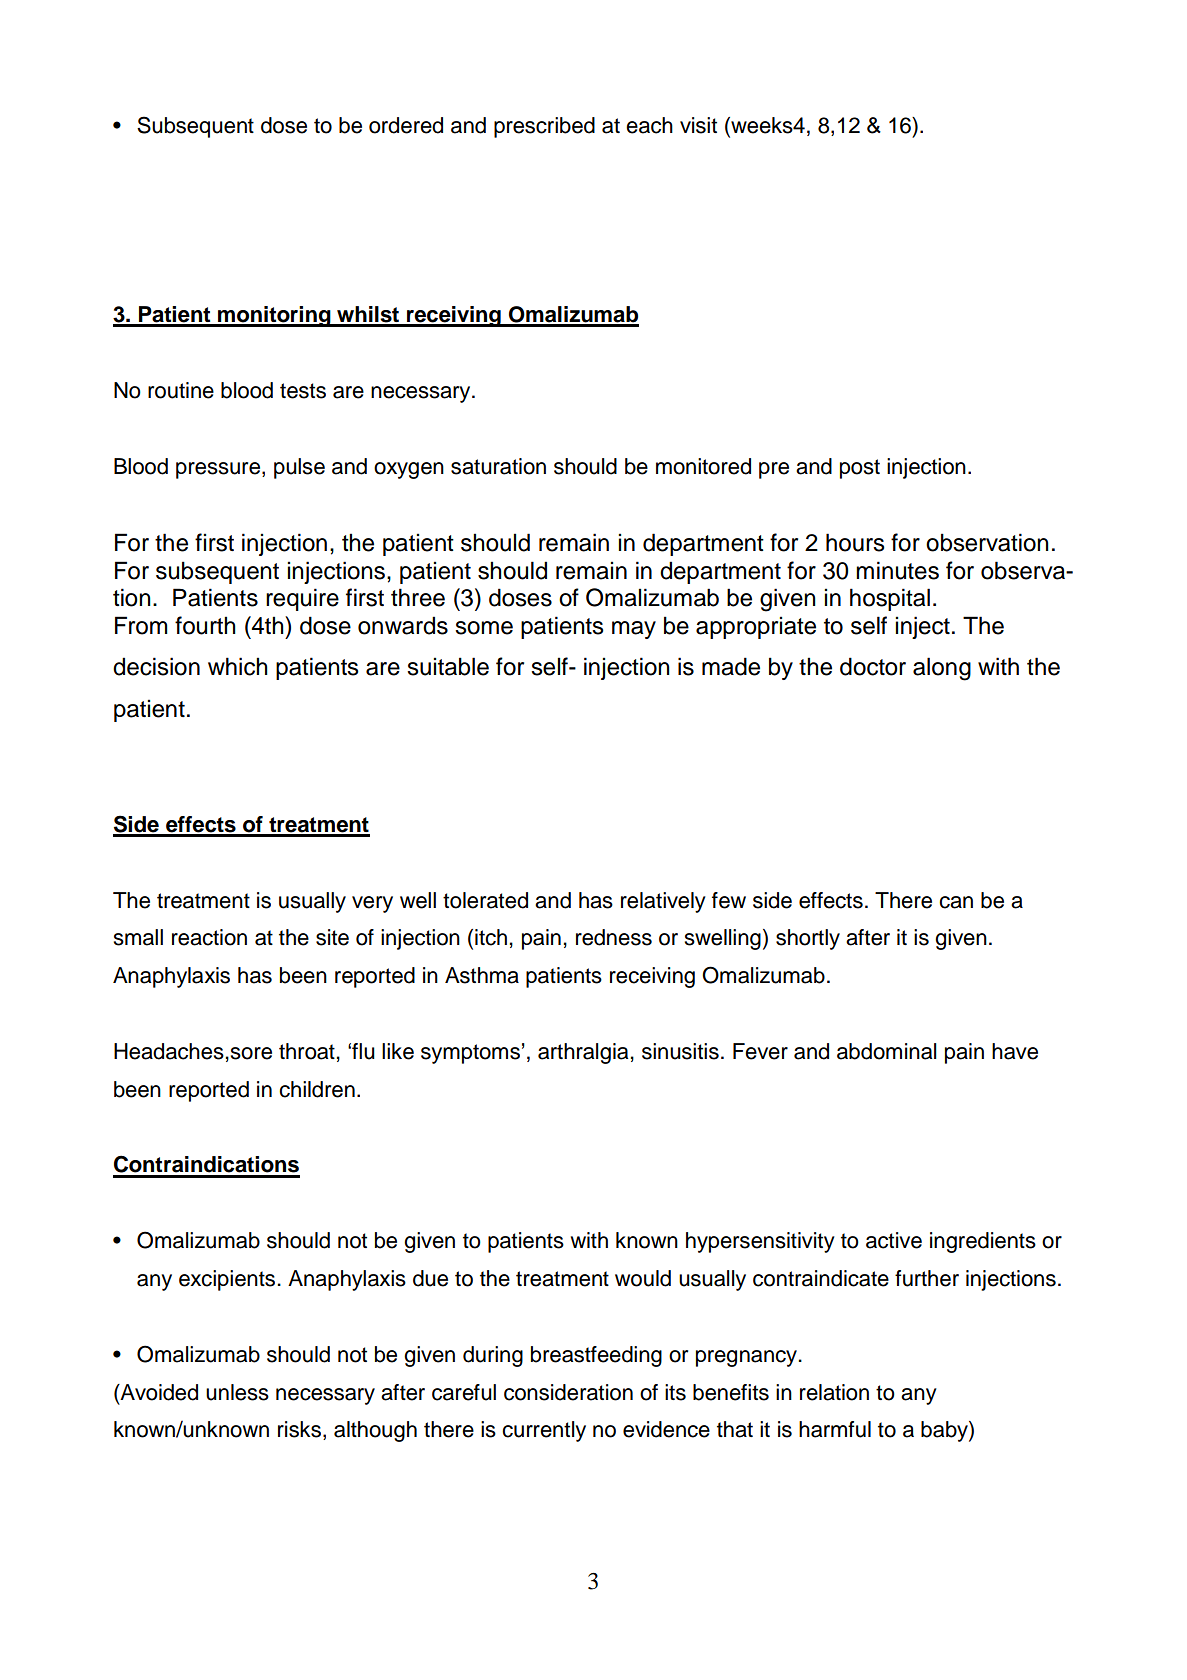 The height and width of the page is (1680, 1187). What do you see at coordinates (835, 1429) in the page?
I see `harmful` at bounding box center [835, 1429].
